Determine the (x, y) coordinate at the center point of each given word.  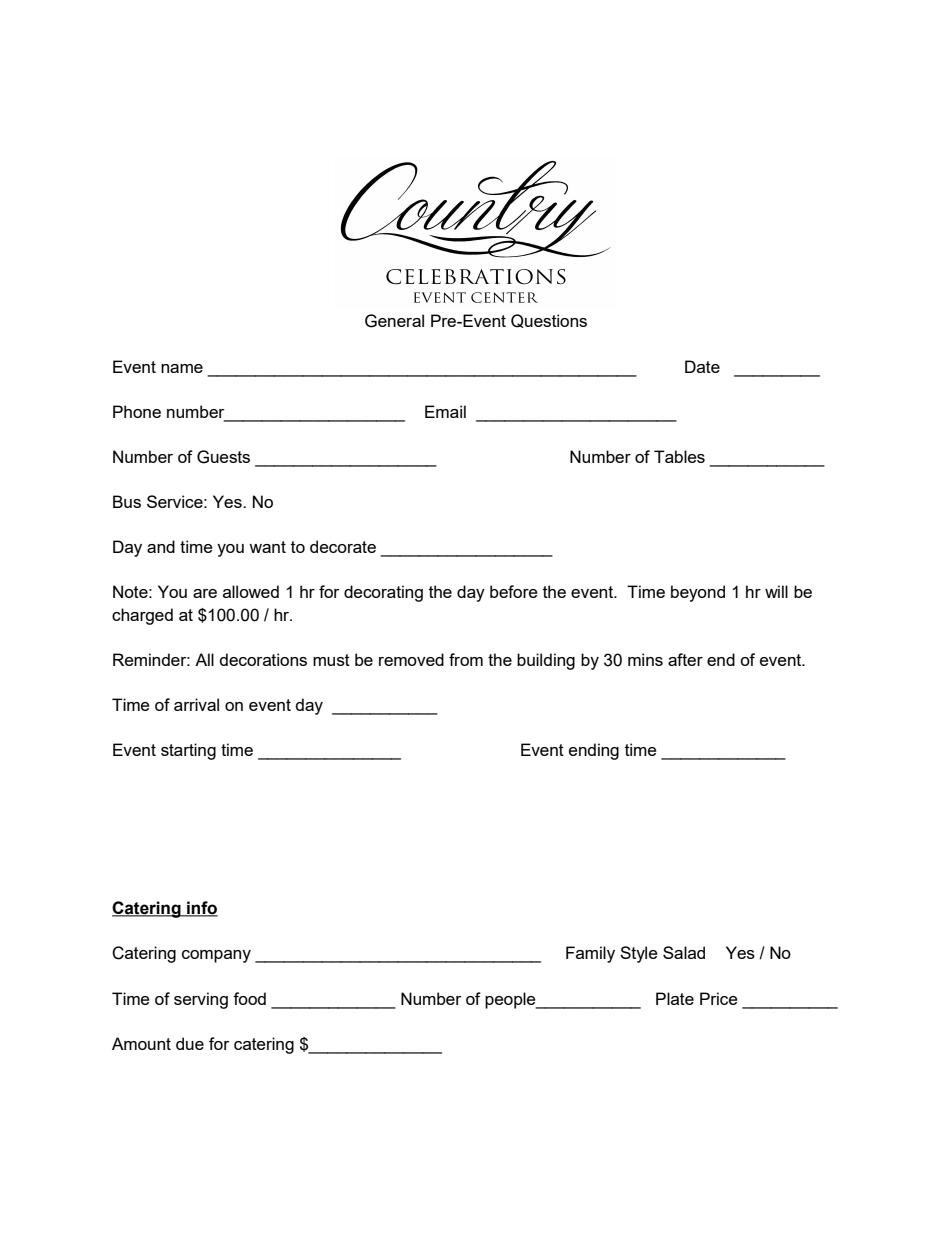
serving (201, 1000)
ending (594, 751)
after (685, 659)
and (161, 546)
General (394, 321)
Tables (679, 456)
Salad (684, 952)
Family (590, 954)
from (466, 659)
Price (719, 998)
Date (702, 366)
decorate (343, 546)
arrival (196, 704)
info (201, 909)
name (182, 368)
